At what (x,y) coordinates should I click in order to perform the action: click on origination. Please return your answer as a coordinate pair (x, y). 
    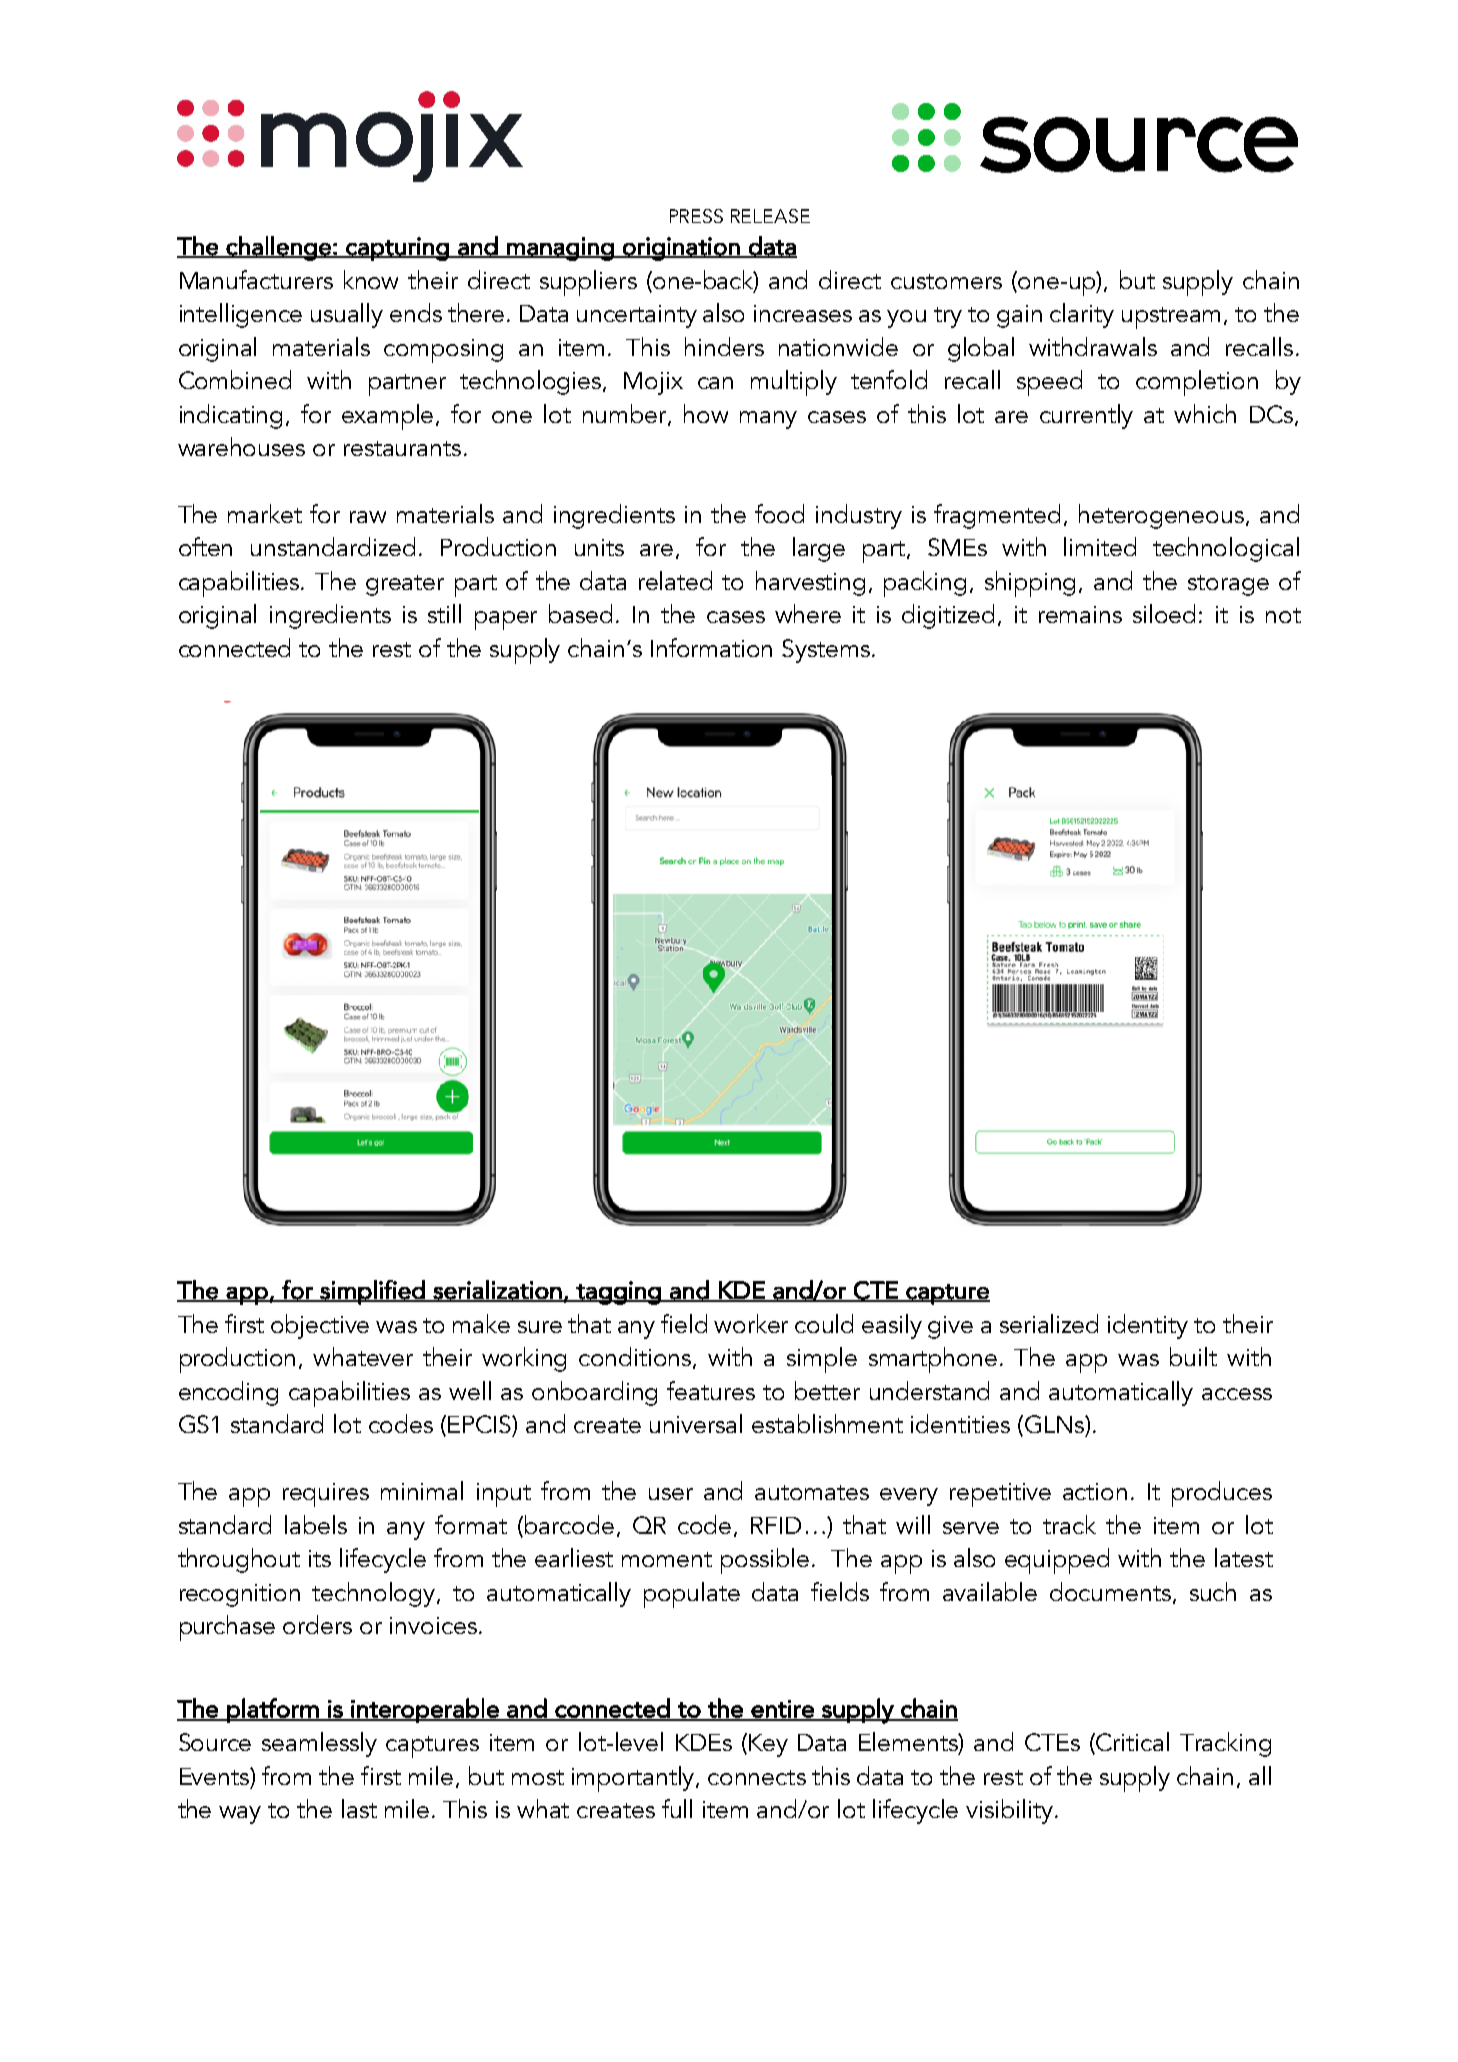
    Looking at the image, I should click on (681, 249).
